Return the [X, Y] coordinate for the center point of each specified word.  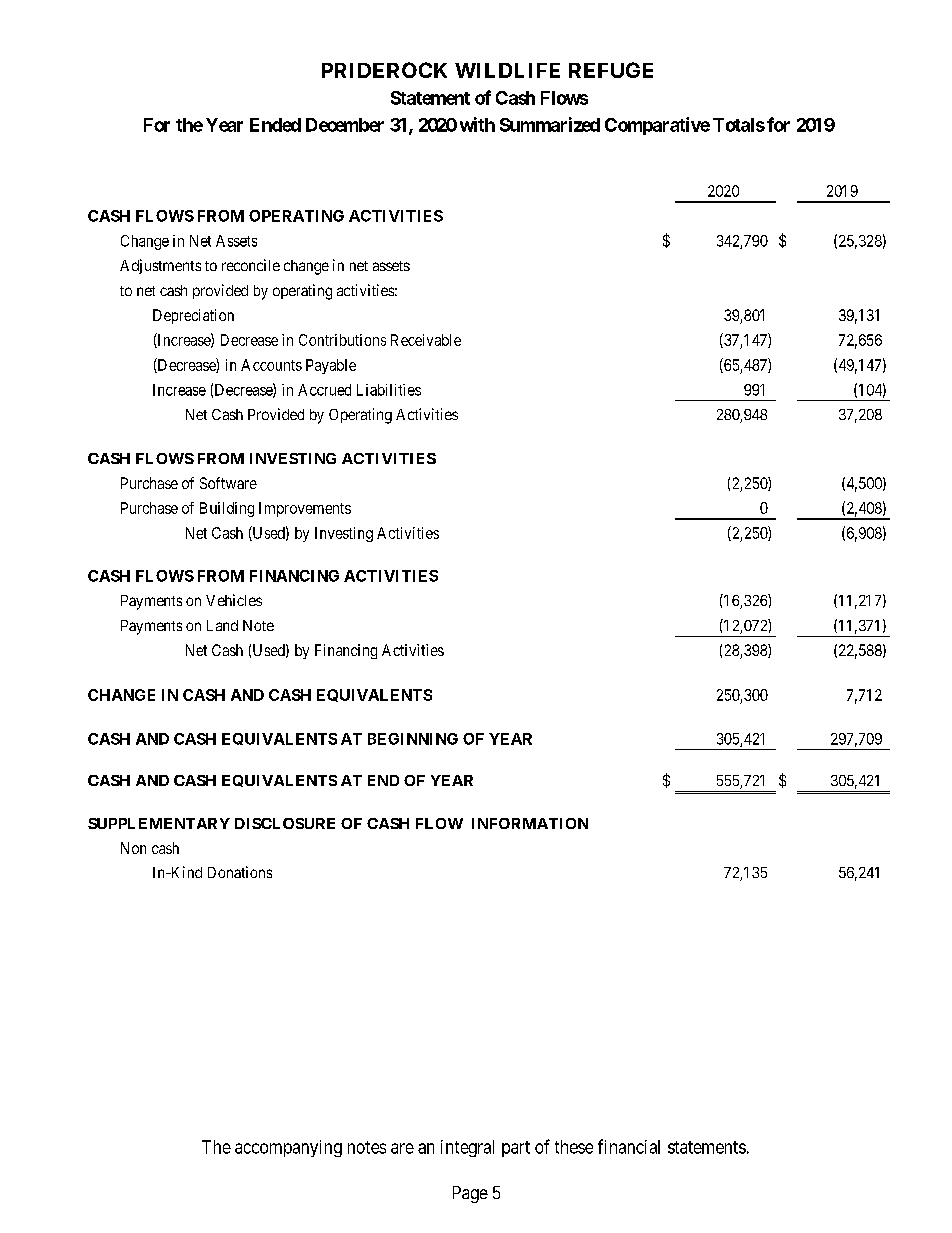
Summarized [550, 124]
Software [228, 483]
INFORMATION [530, 823]
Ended [275, 125]
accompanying [288, 1148]
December [345, 125]
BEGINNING [413, 739]
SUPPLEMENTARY [159, 823]
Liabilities [389, 390]
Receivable [426, 340]
